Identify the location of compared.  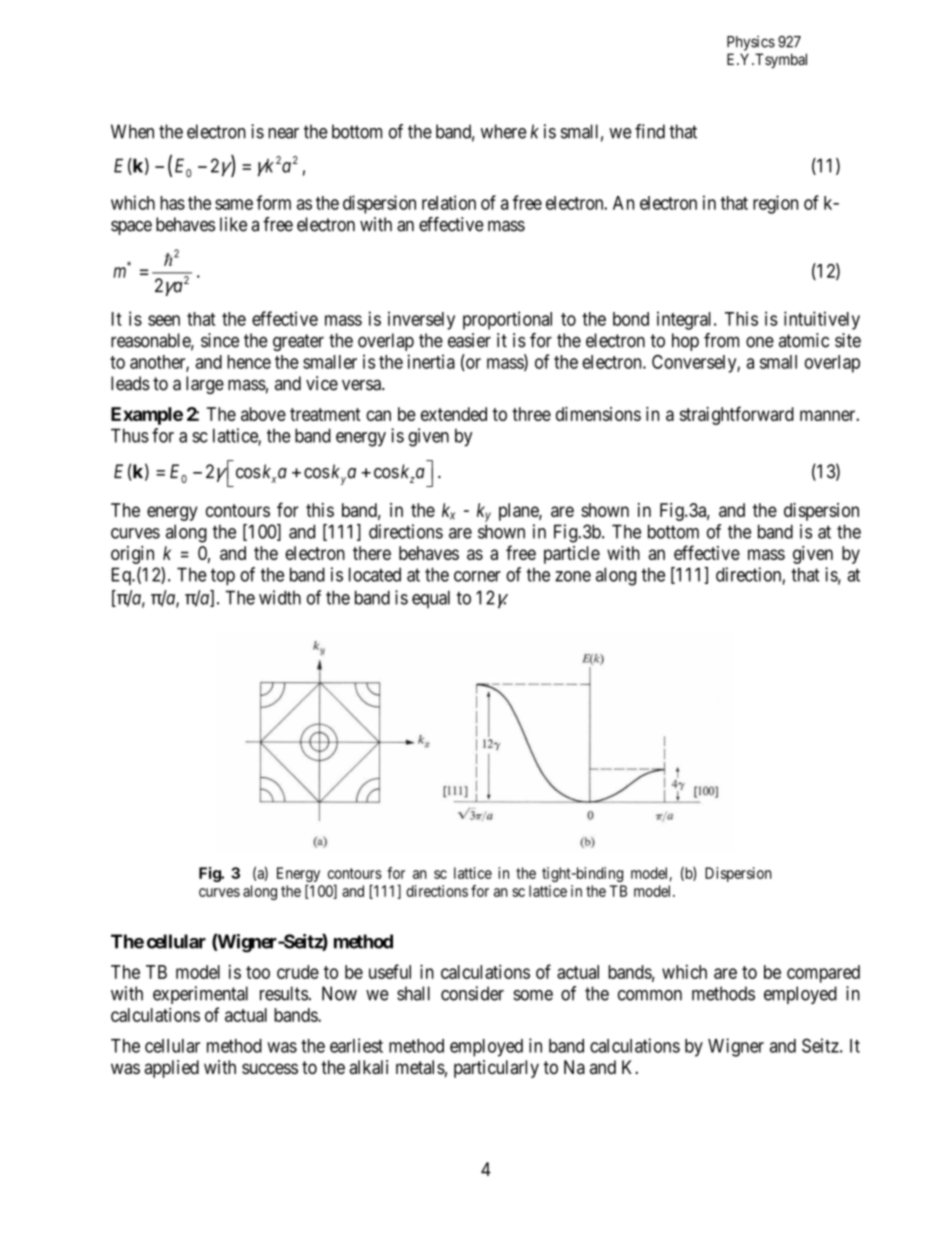
(823, 974).
